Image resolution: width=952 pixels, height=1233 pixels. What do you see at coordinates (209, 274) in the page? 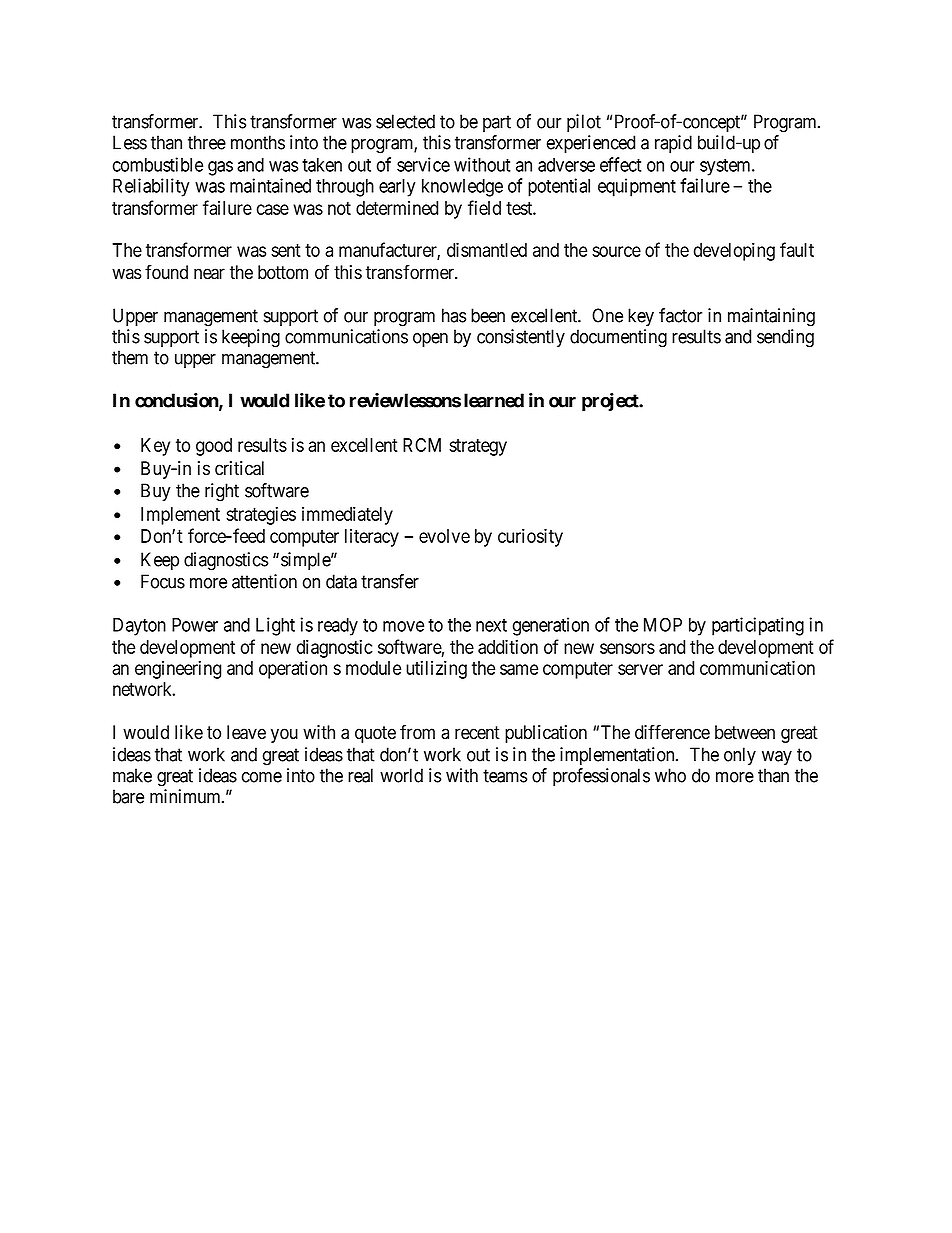
I see `near` at bounding box center [209, 274].
